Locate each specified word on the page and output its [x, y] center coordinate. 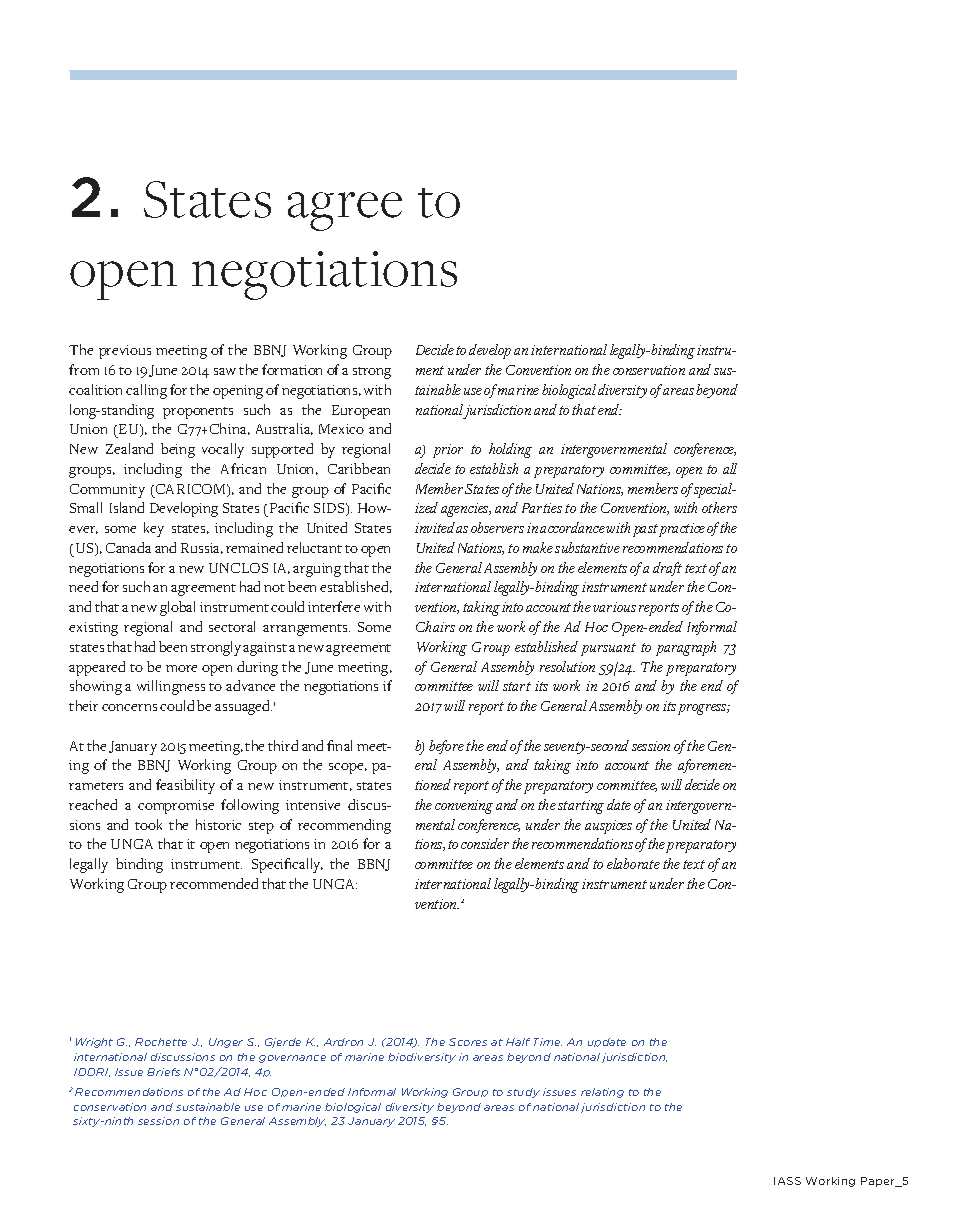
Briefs [163, 1072]
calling [146, 391]
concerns [129, 707]
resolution [567, 666]
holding [510, 450]
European [361, 412]
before [446, 747]
